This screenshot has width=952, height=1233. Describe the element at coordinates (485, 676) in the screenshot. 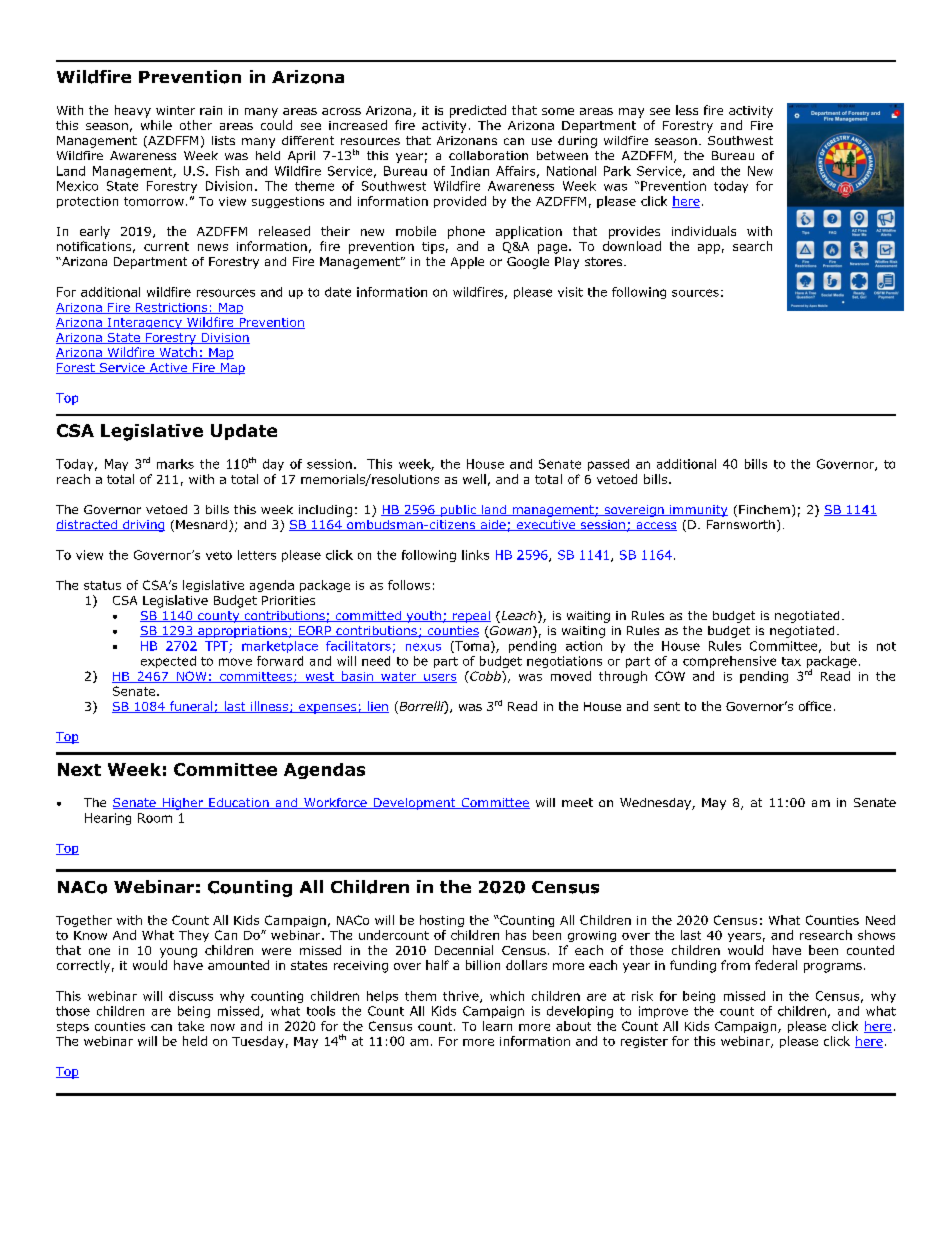

I see `Cobb` at that location.
